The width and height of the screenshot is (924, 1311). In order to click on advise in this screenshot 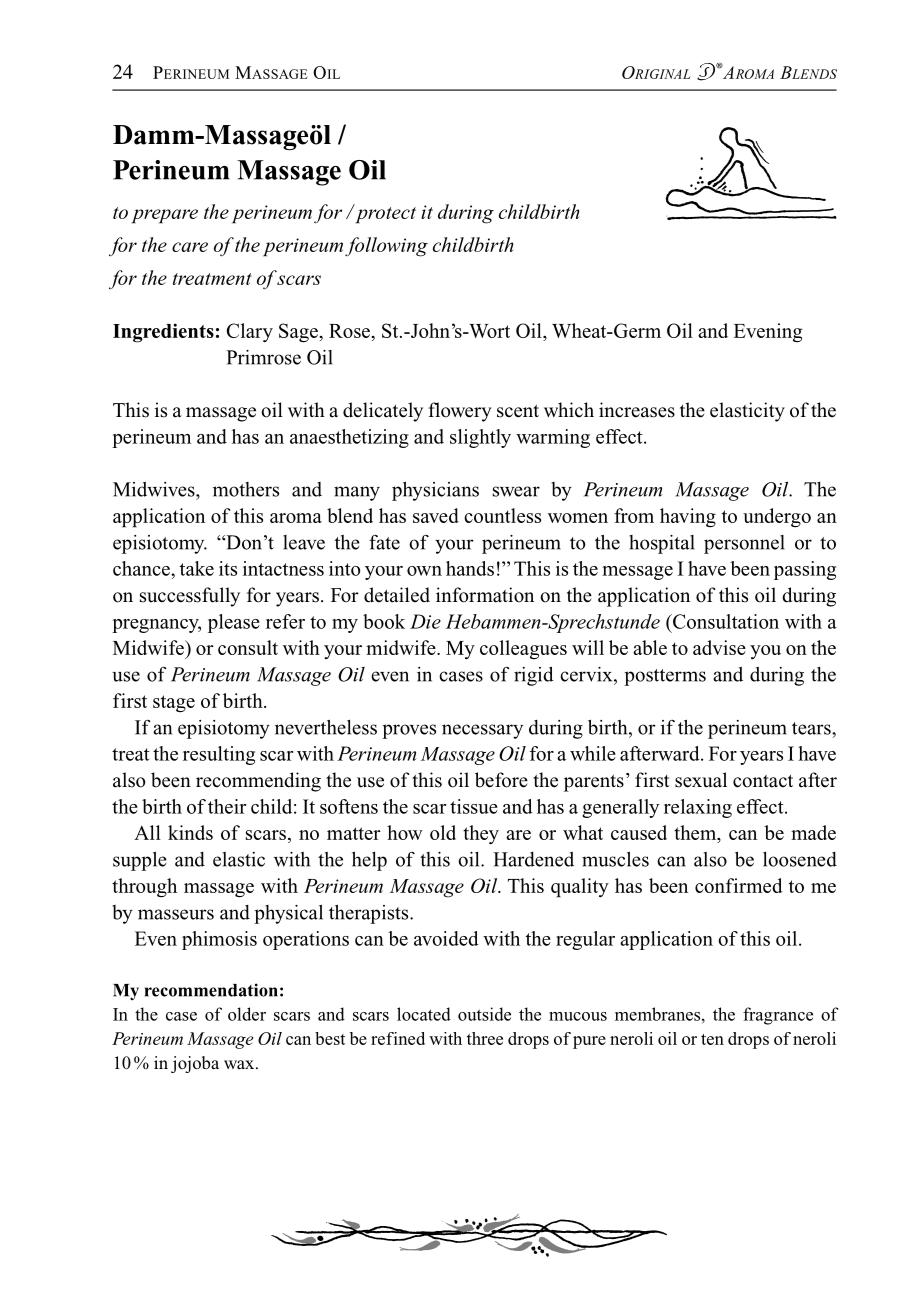, I will do `click(719, 647)`.
